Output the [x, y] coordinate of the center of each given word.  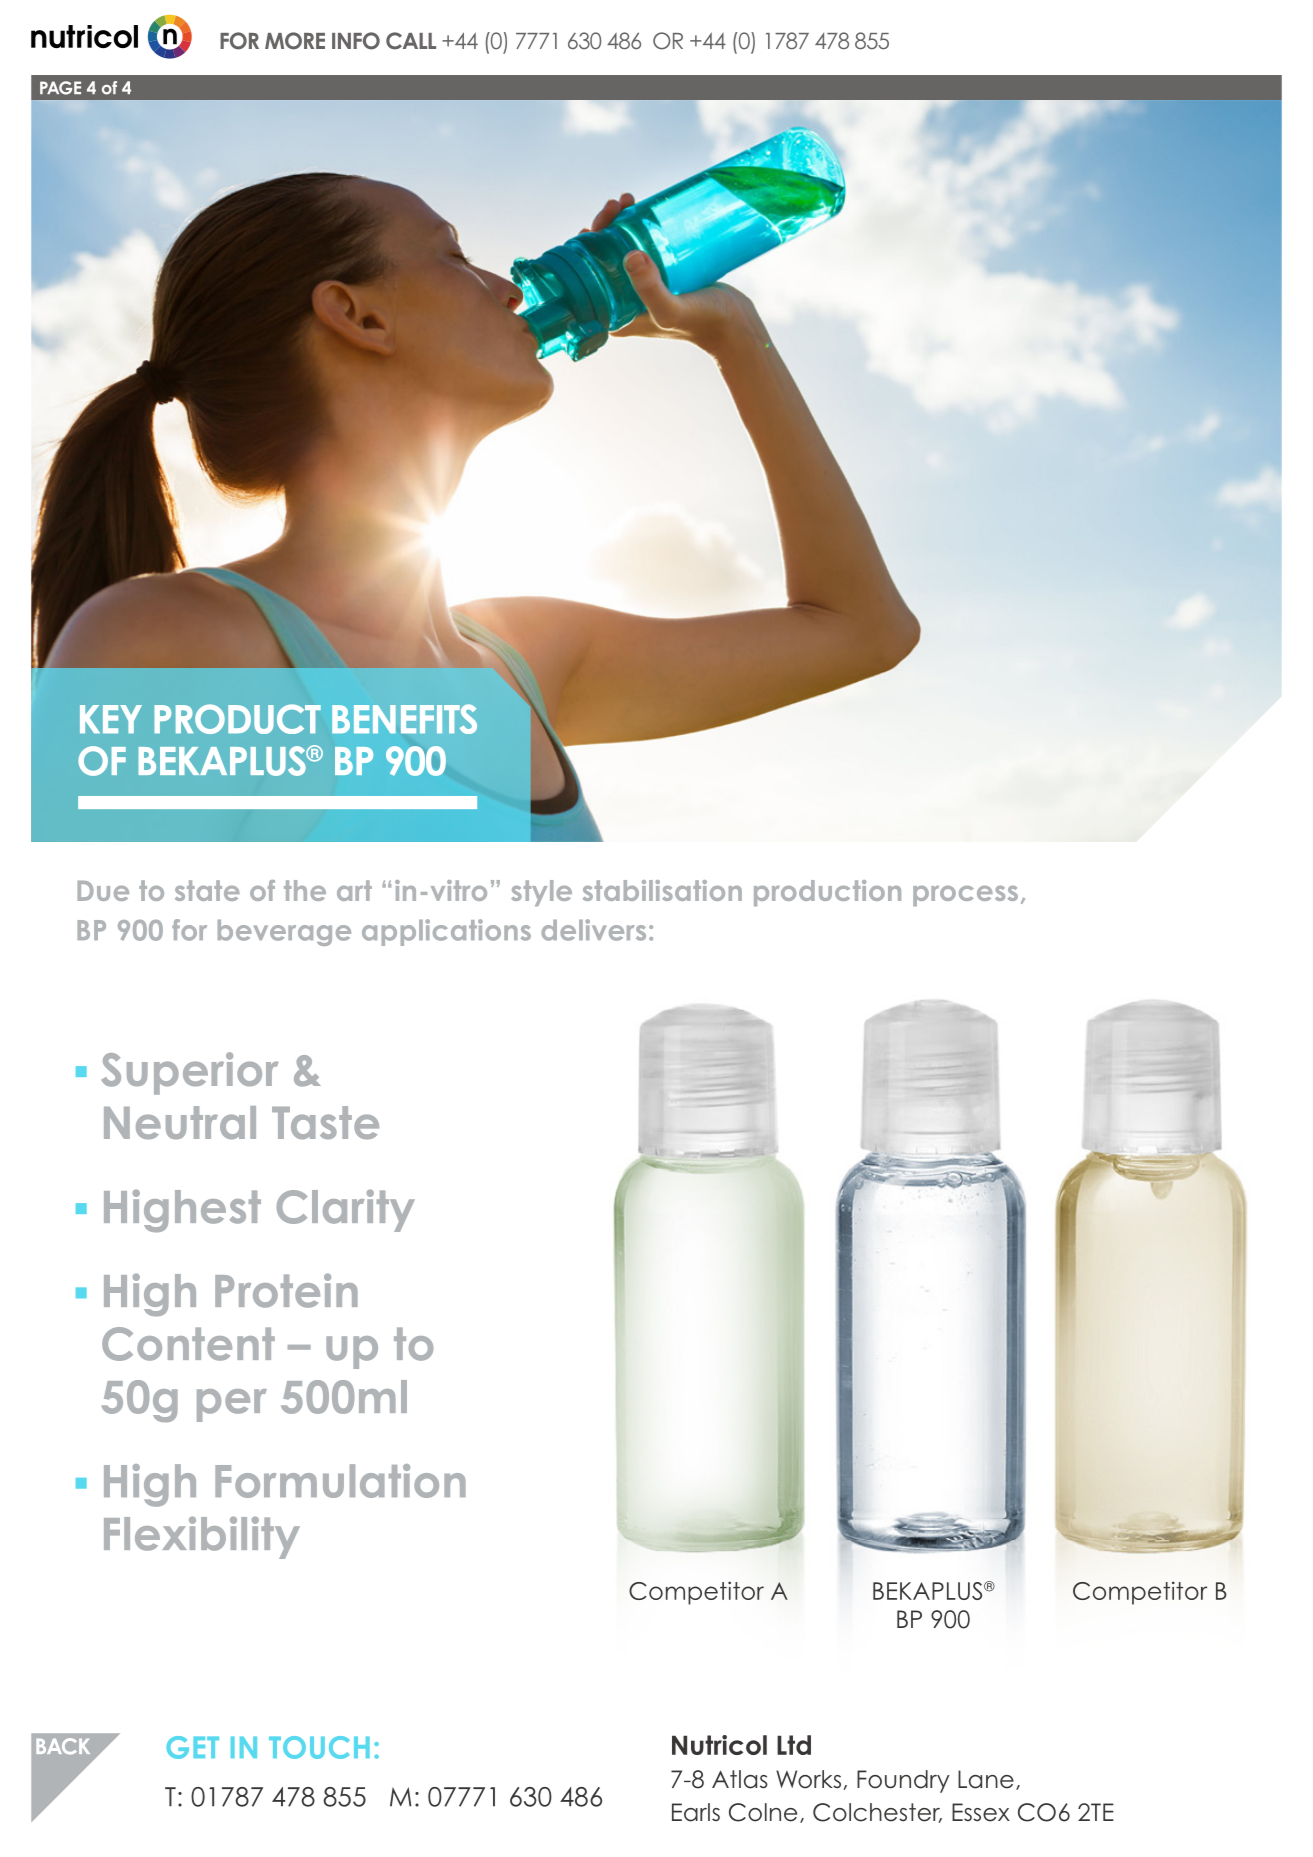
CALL [411, 41]
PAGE [60, 88]
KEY [111, 719]
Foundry [903, 1781]
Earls [696, 1812]
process [965, 896]
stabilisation [662, 890]
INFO [356, 41]
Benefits [404, 719]
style [541, 893]
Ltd [794, 1745]
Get [192, 1747]
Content [188, 1344]
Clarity [346, 1210]
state [207, 890]
